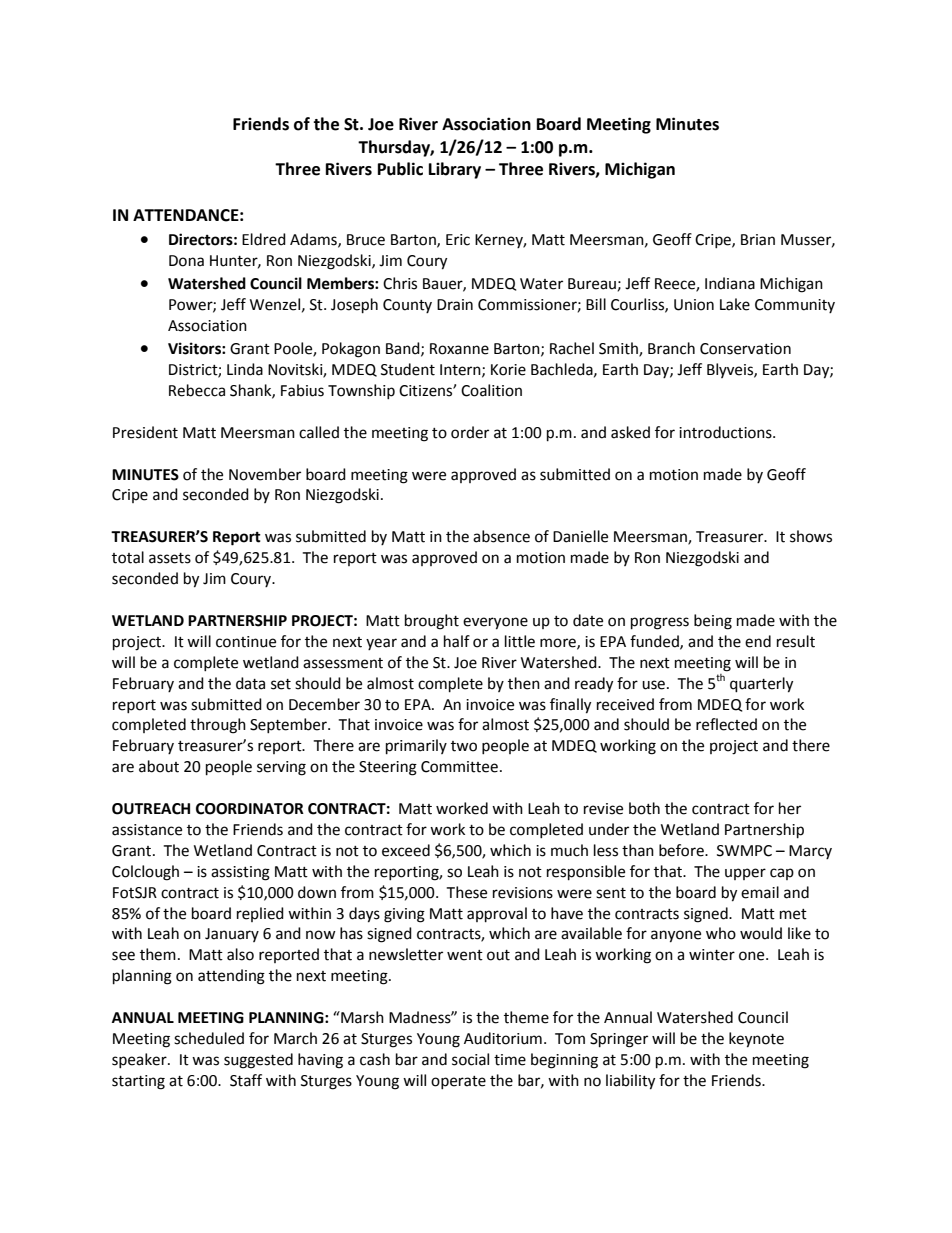 This screenshot has height=1233, width=952. Describe the element at coordinates (756, 1040) in the screenshot. I see `keynote` at that location.
